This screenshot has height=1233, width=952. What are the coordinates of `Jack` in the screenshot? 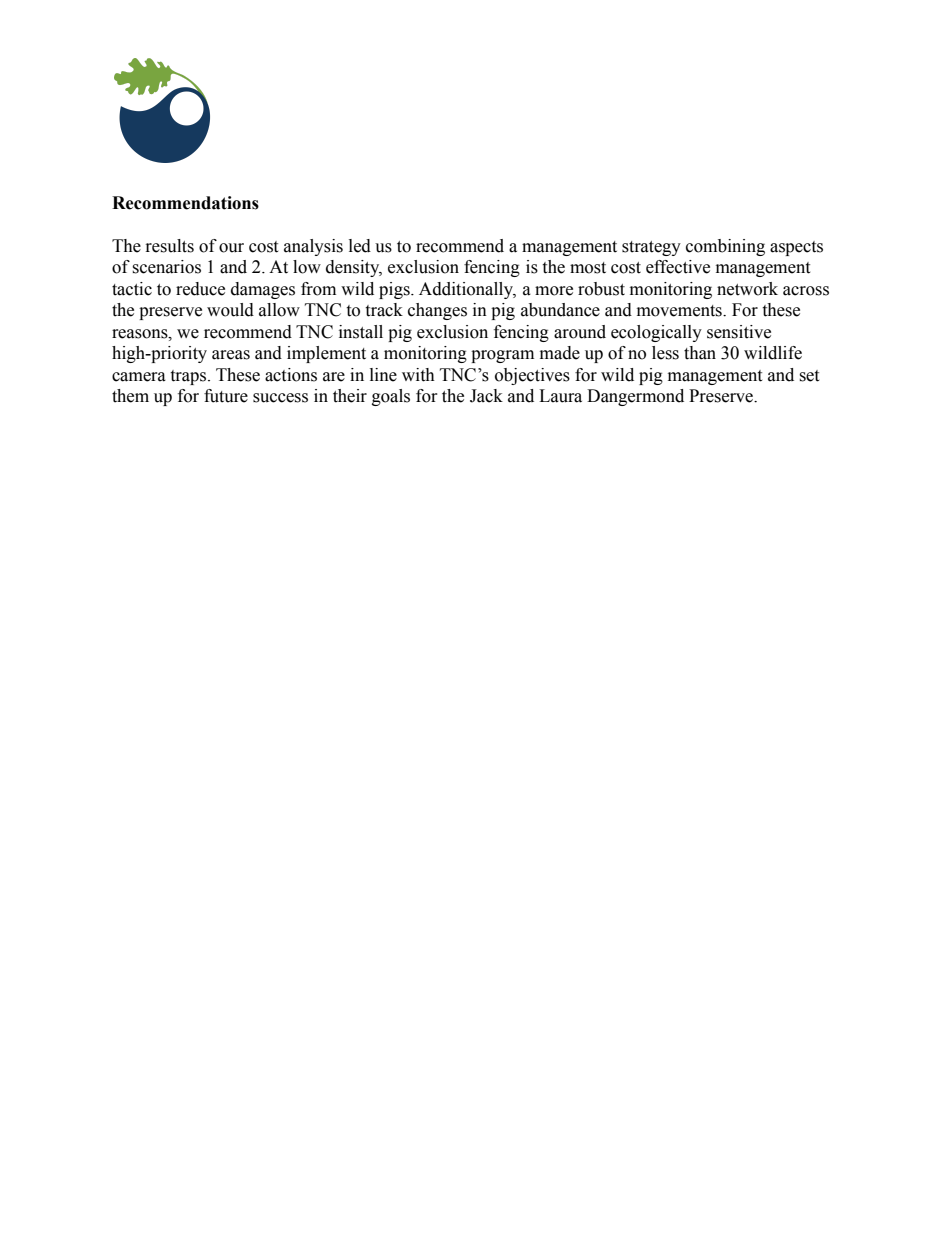 It's located at (486, 396).
